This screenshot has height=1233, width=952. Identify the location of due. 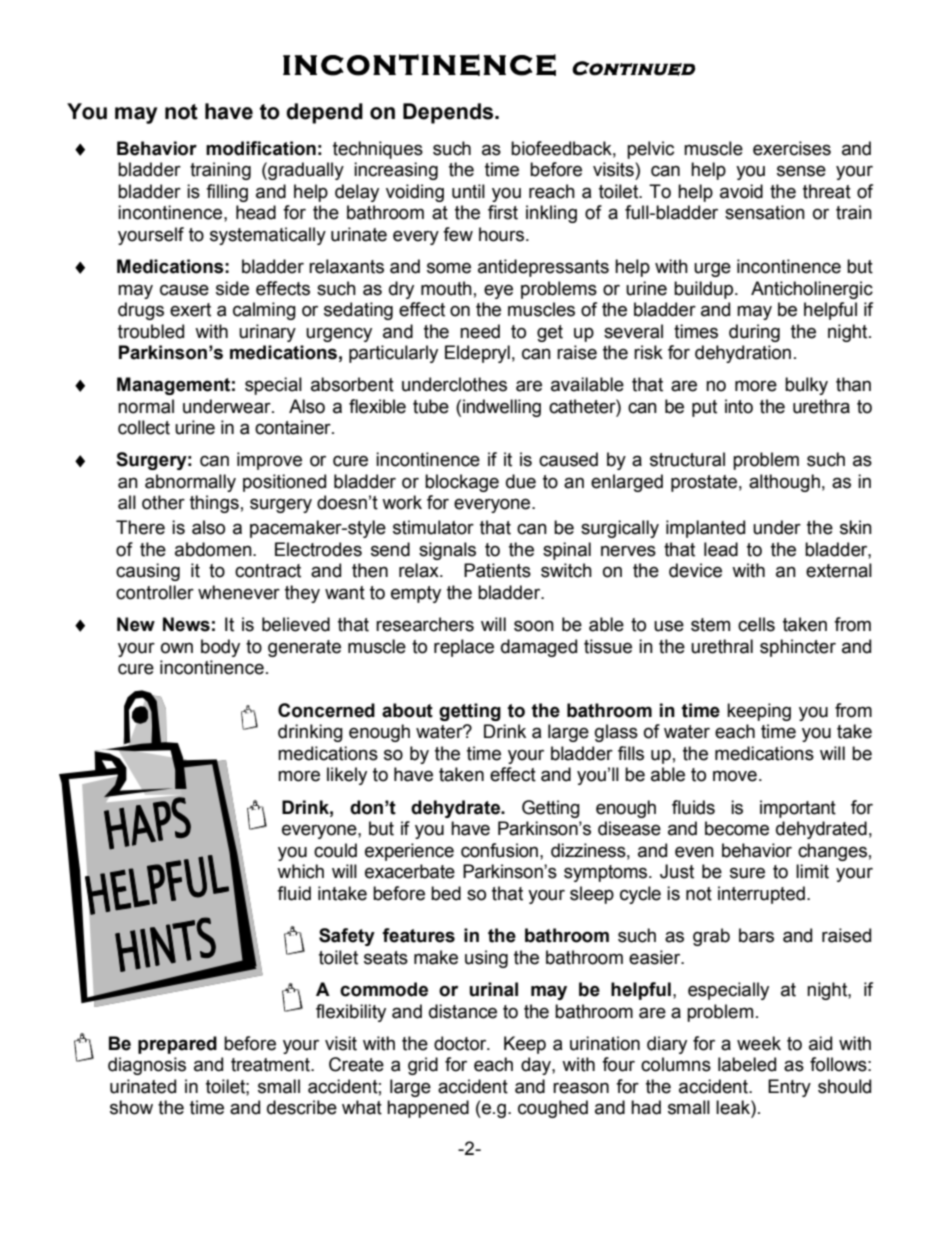
(521, 481).
